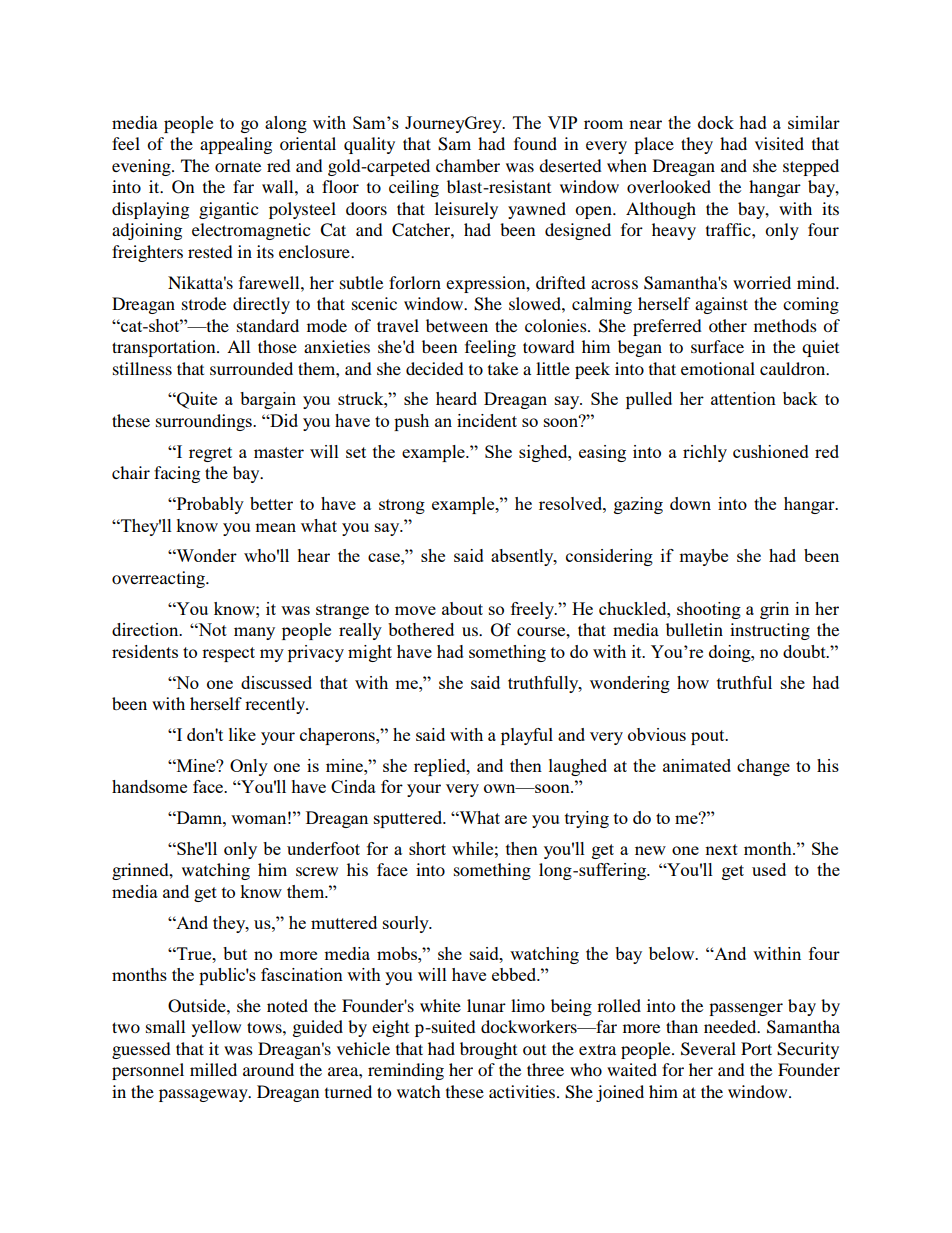  I want to click on about, so click(462, 608).
